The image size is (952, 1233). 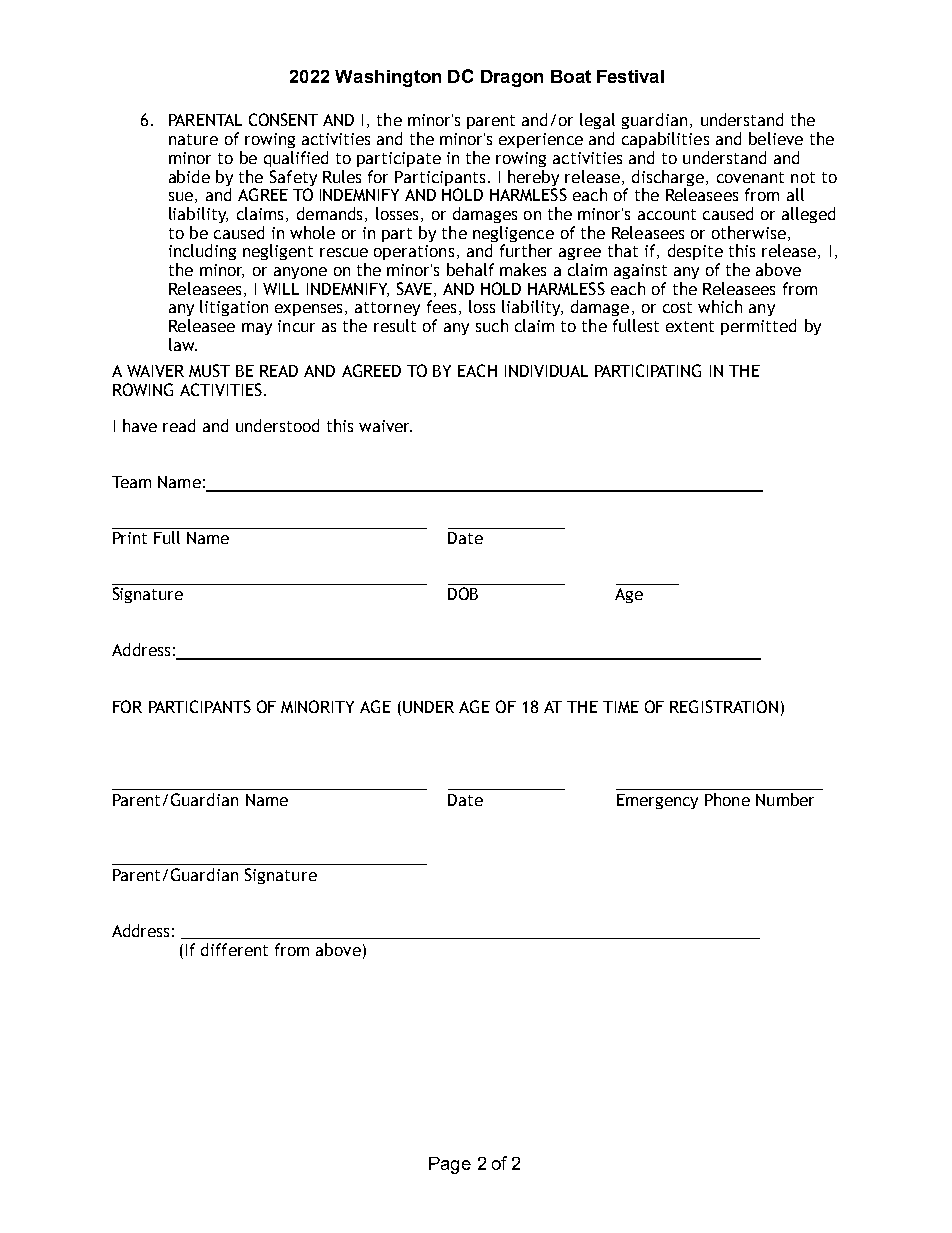 I want to click on TIME, so click(x=621, y=707).
